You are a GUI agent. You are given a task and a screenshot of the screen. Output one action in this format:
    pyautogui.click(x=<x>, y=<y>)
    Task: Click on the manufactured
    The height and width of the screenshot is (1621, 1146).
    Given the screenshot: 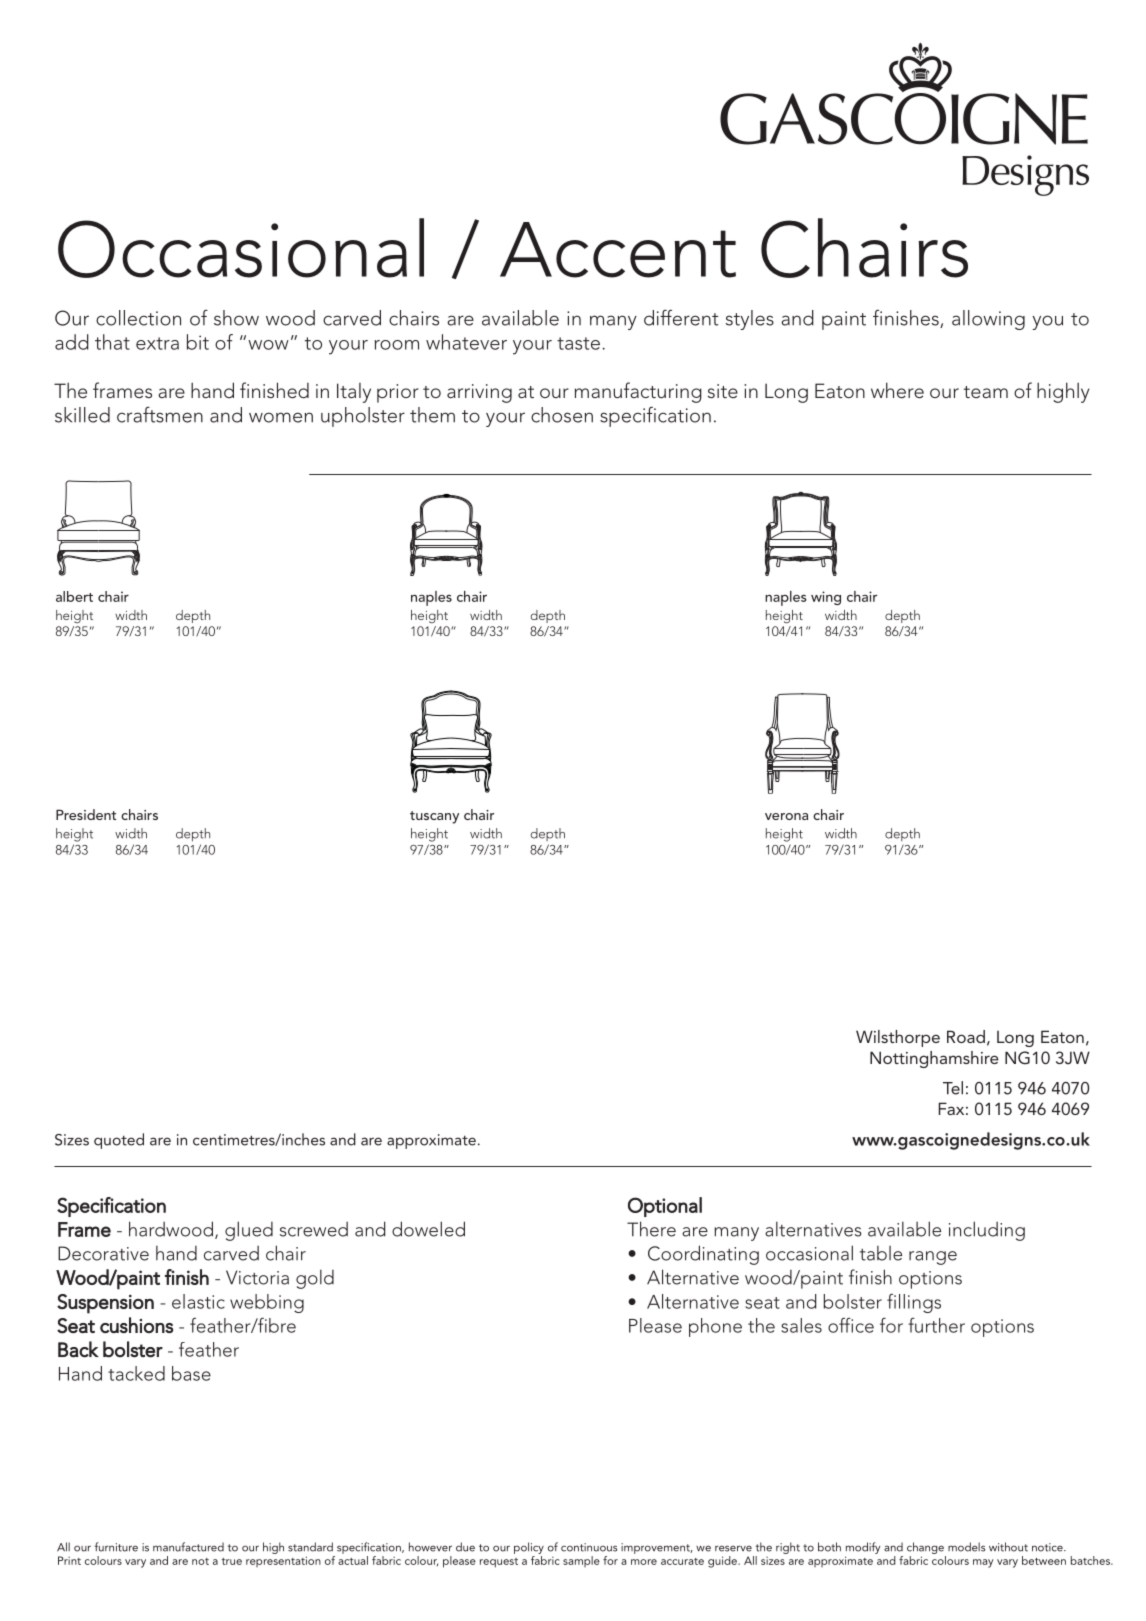 What is the action you would take?
    pyautogui.click(x=188, y=1547)
